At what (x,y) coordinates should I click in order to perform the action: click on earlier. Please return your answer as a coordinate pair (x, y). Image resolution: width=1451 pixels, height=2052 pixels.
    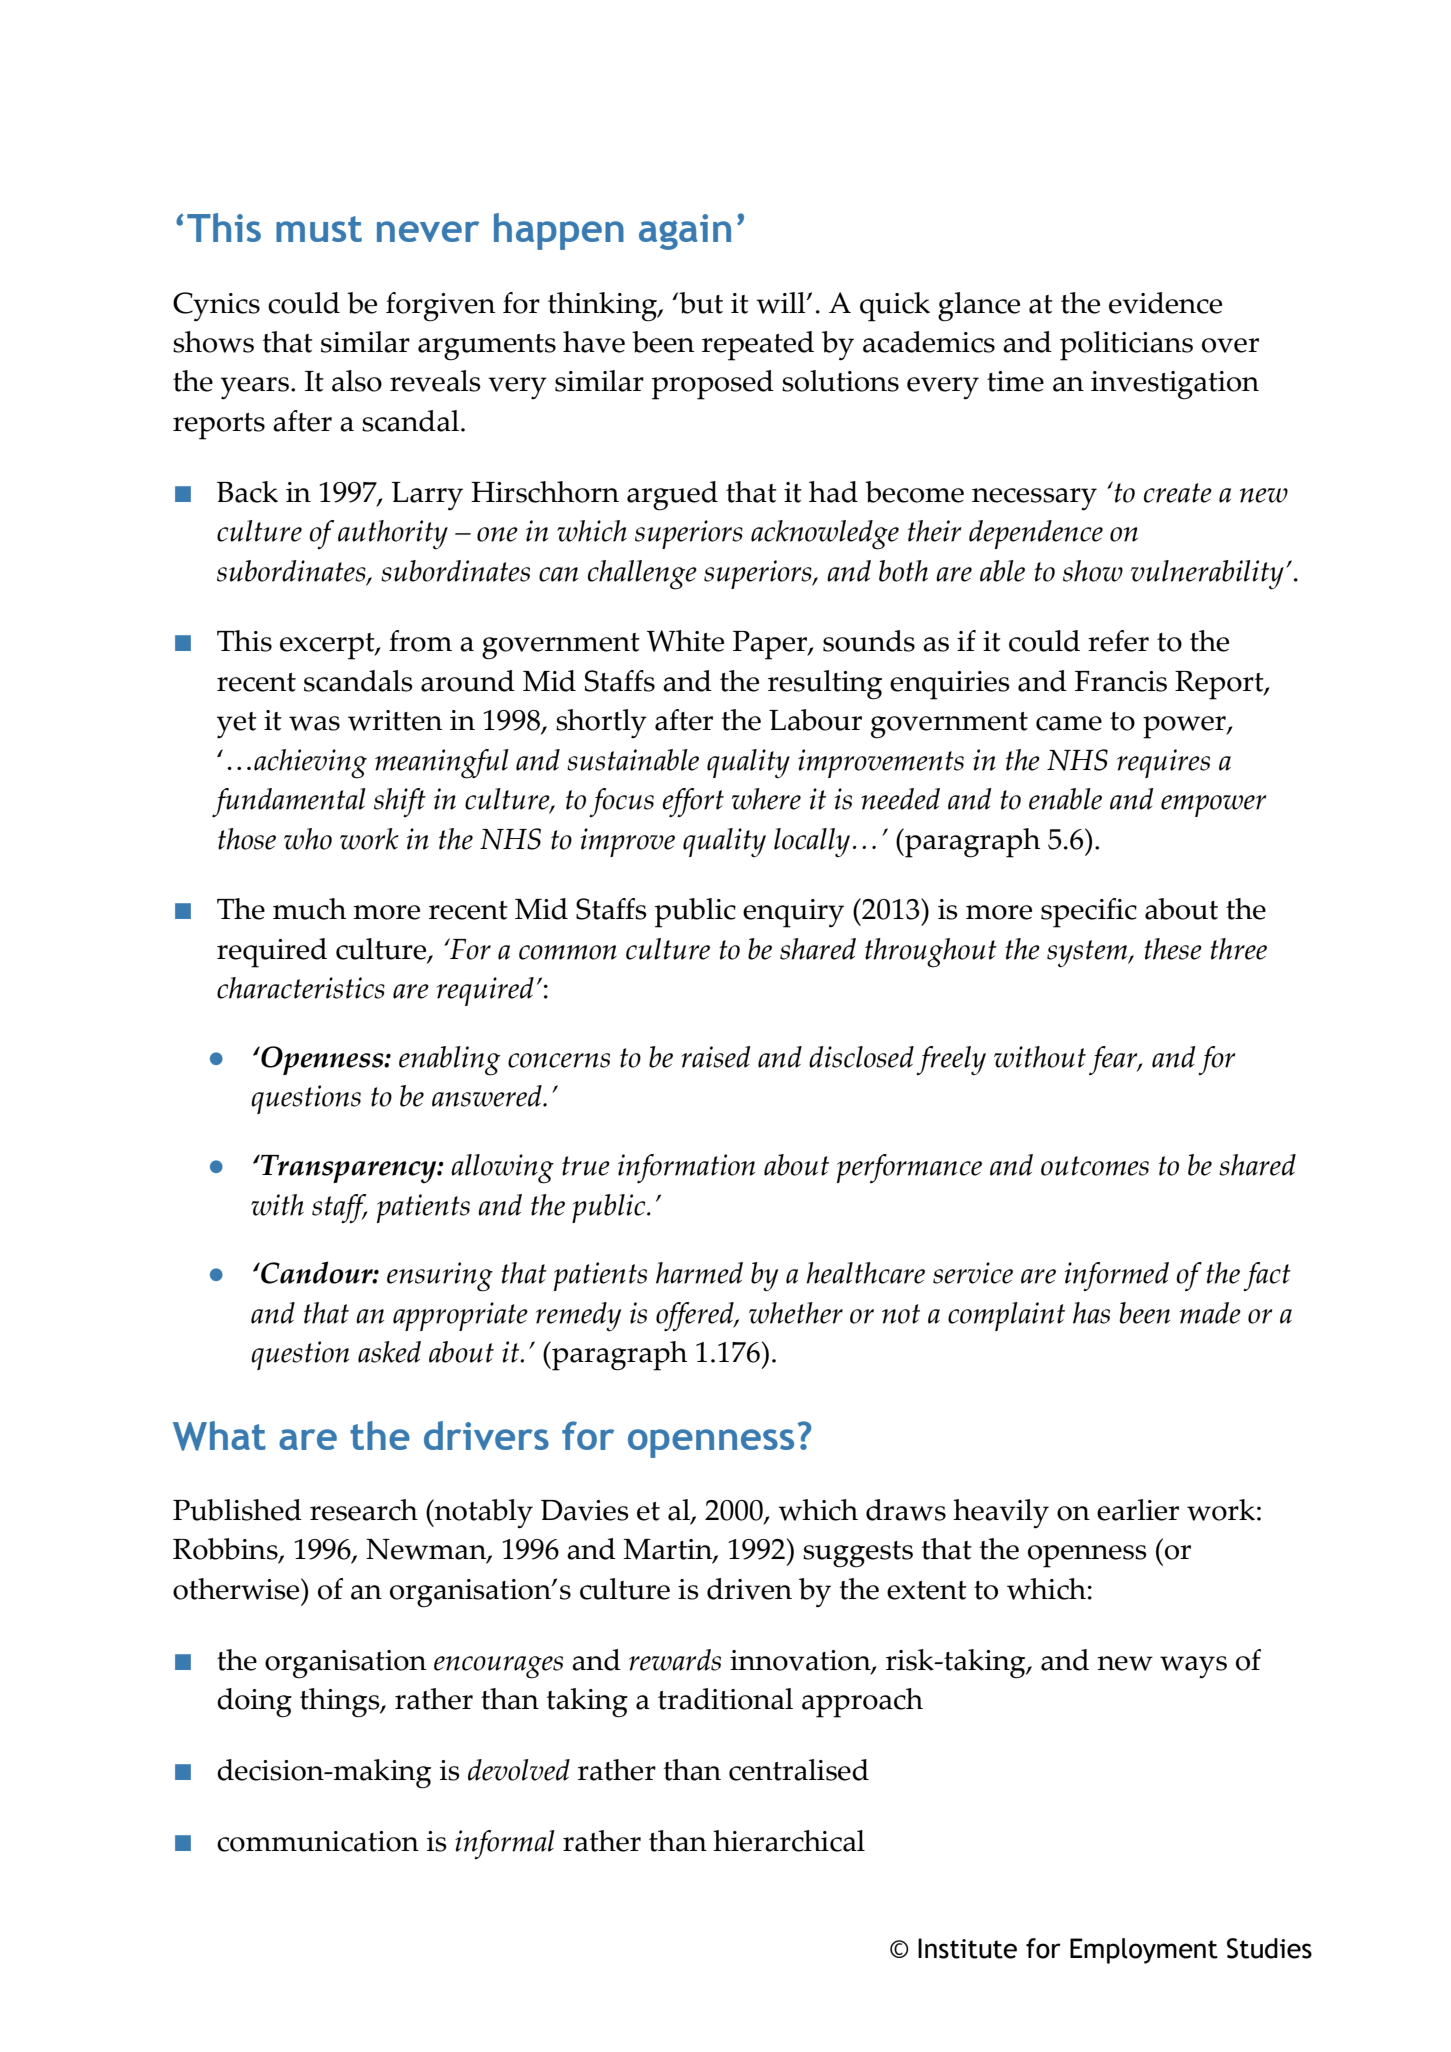
    Looking at the image, I should click on (1138, 1510).
